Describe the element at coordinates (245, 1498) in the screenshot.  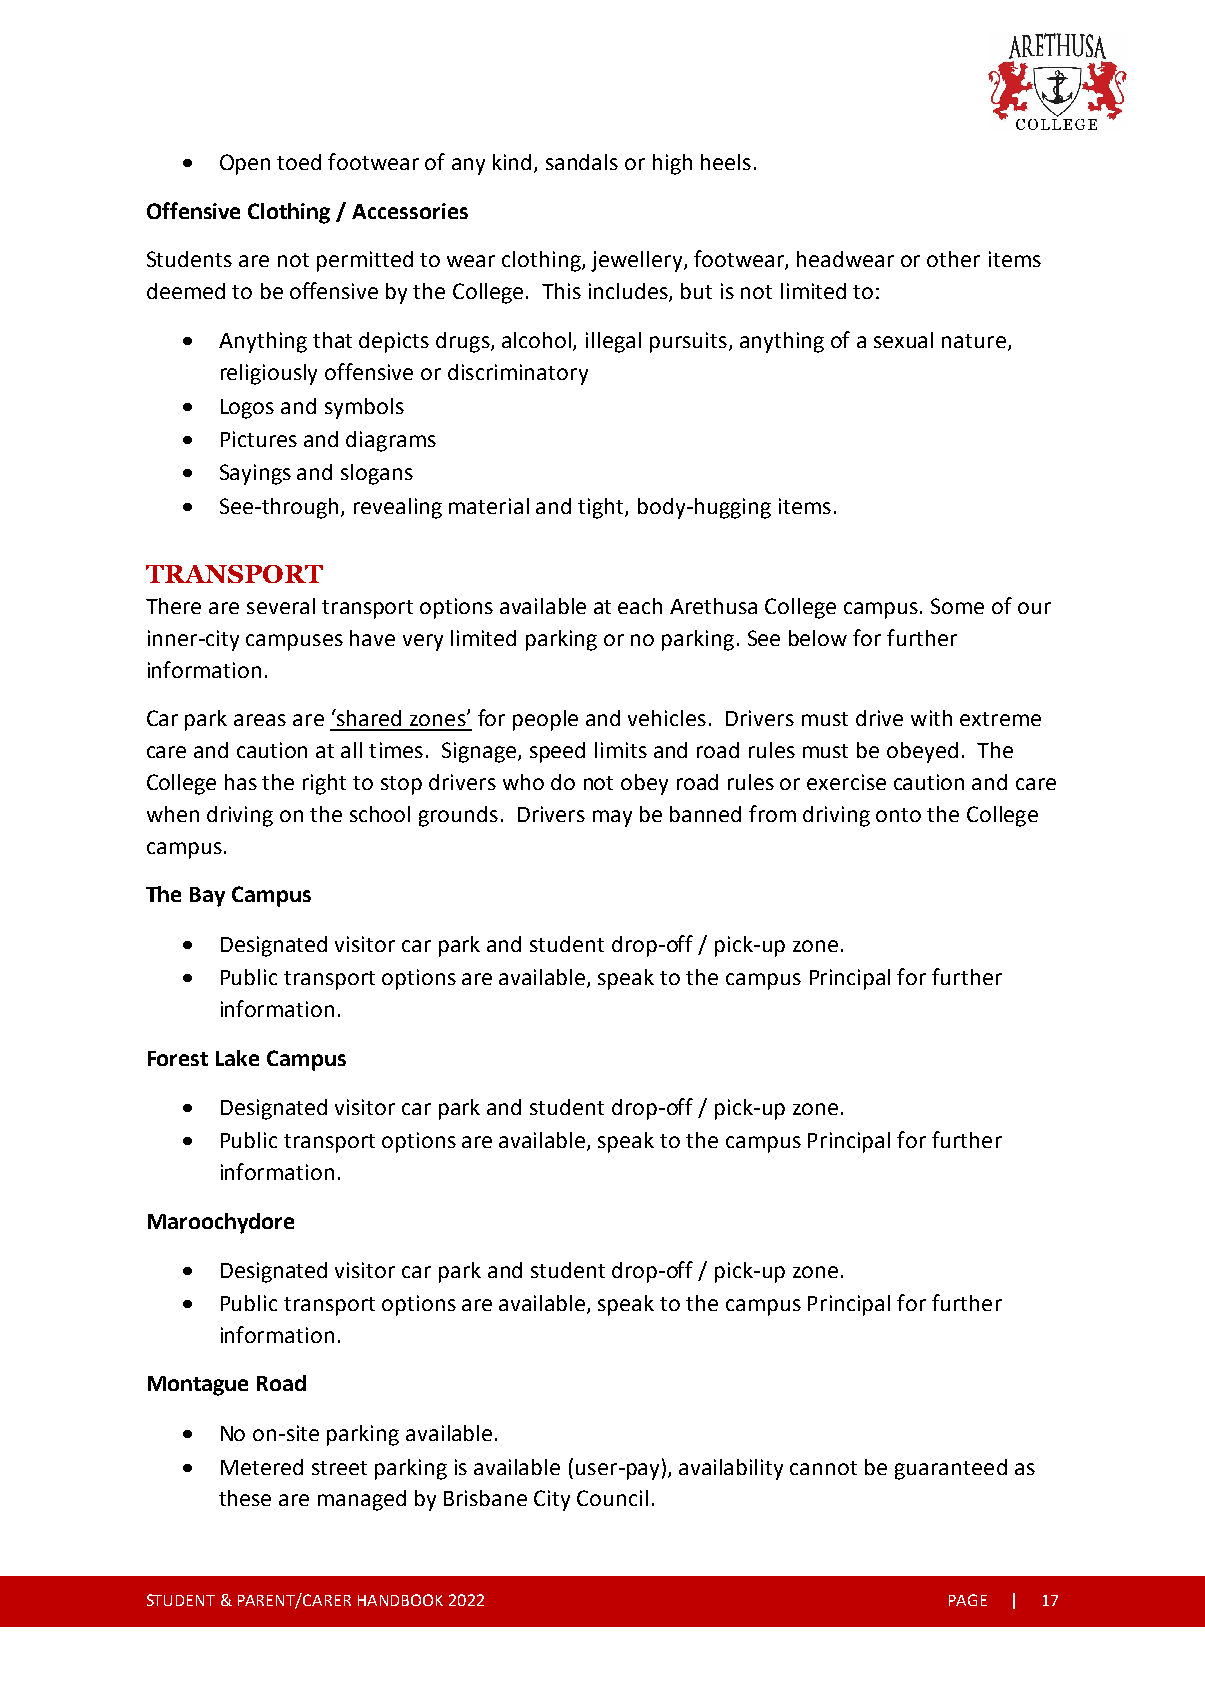
I see `these` at that location.
